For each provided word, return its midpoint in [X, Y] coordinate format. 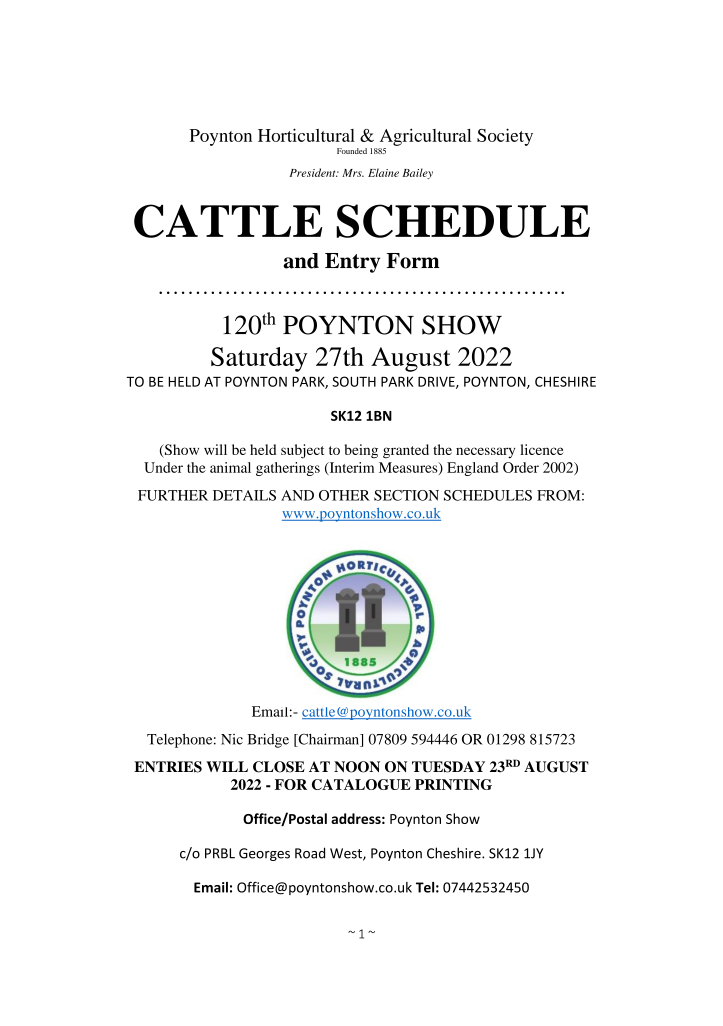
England [472, 469]
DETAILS [244, 495]
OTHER [344, 495]
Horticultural [306, 135]
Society [505, 137]
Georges [264, 854]
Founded [352, 151]
